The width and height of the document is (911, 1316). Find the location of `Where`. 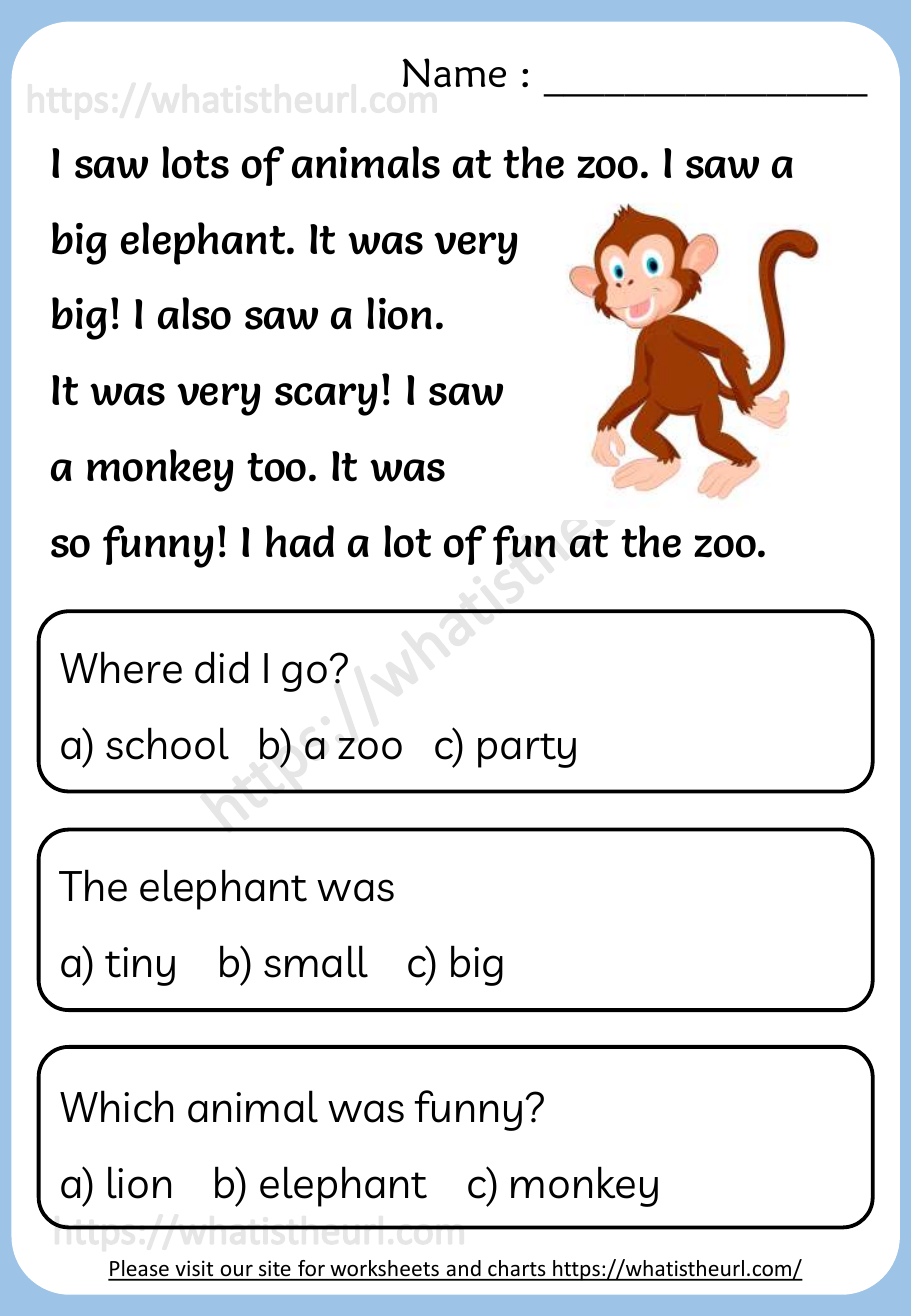

Where is located at coordinates (121, 667).
